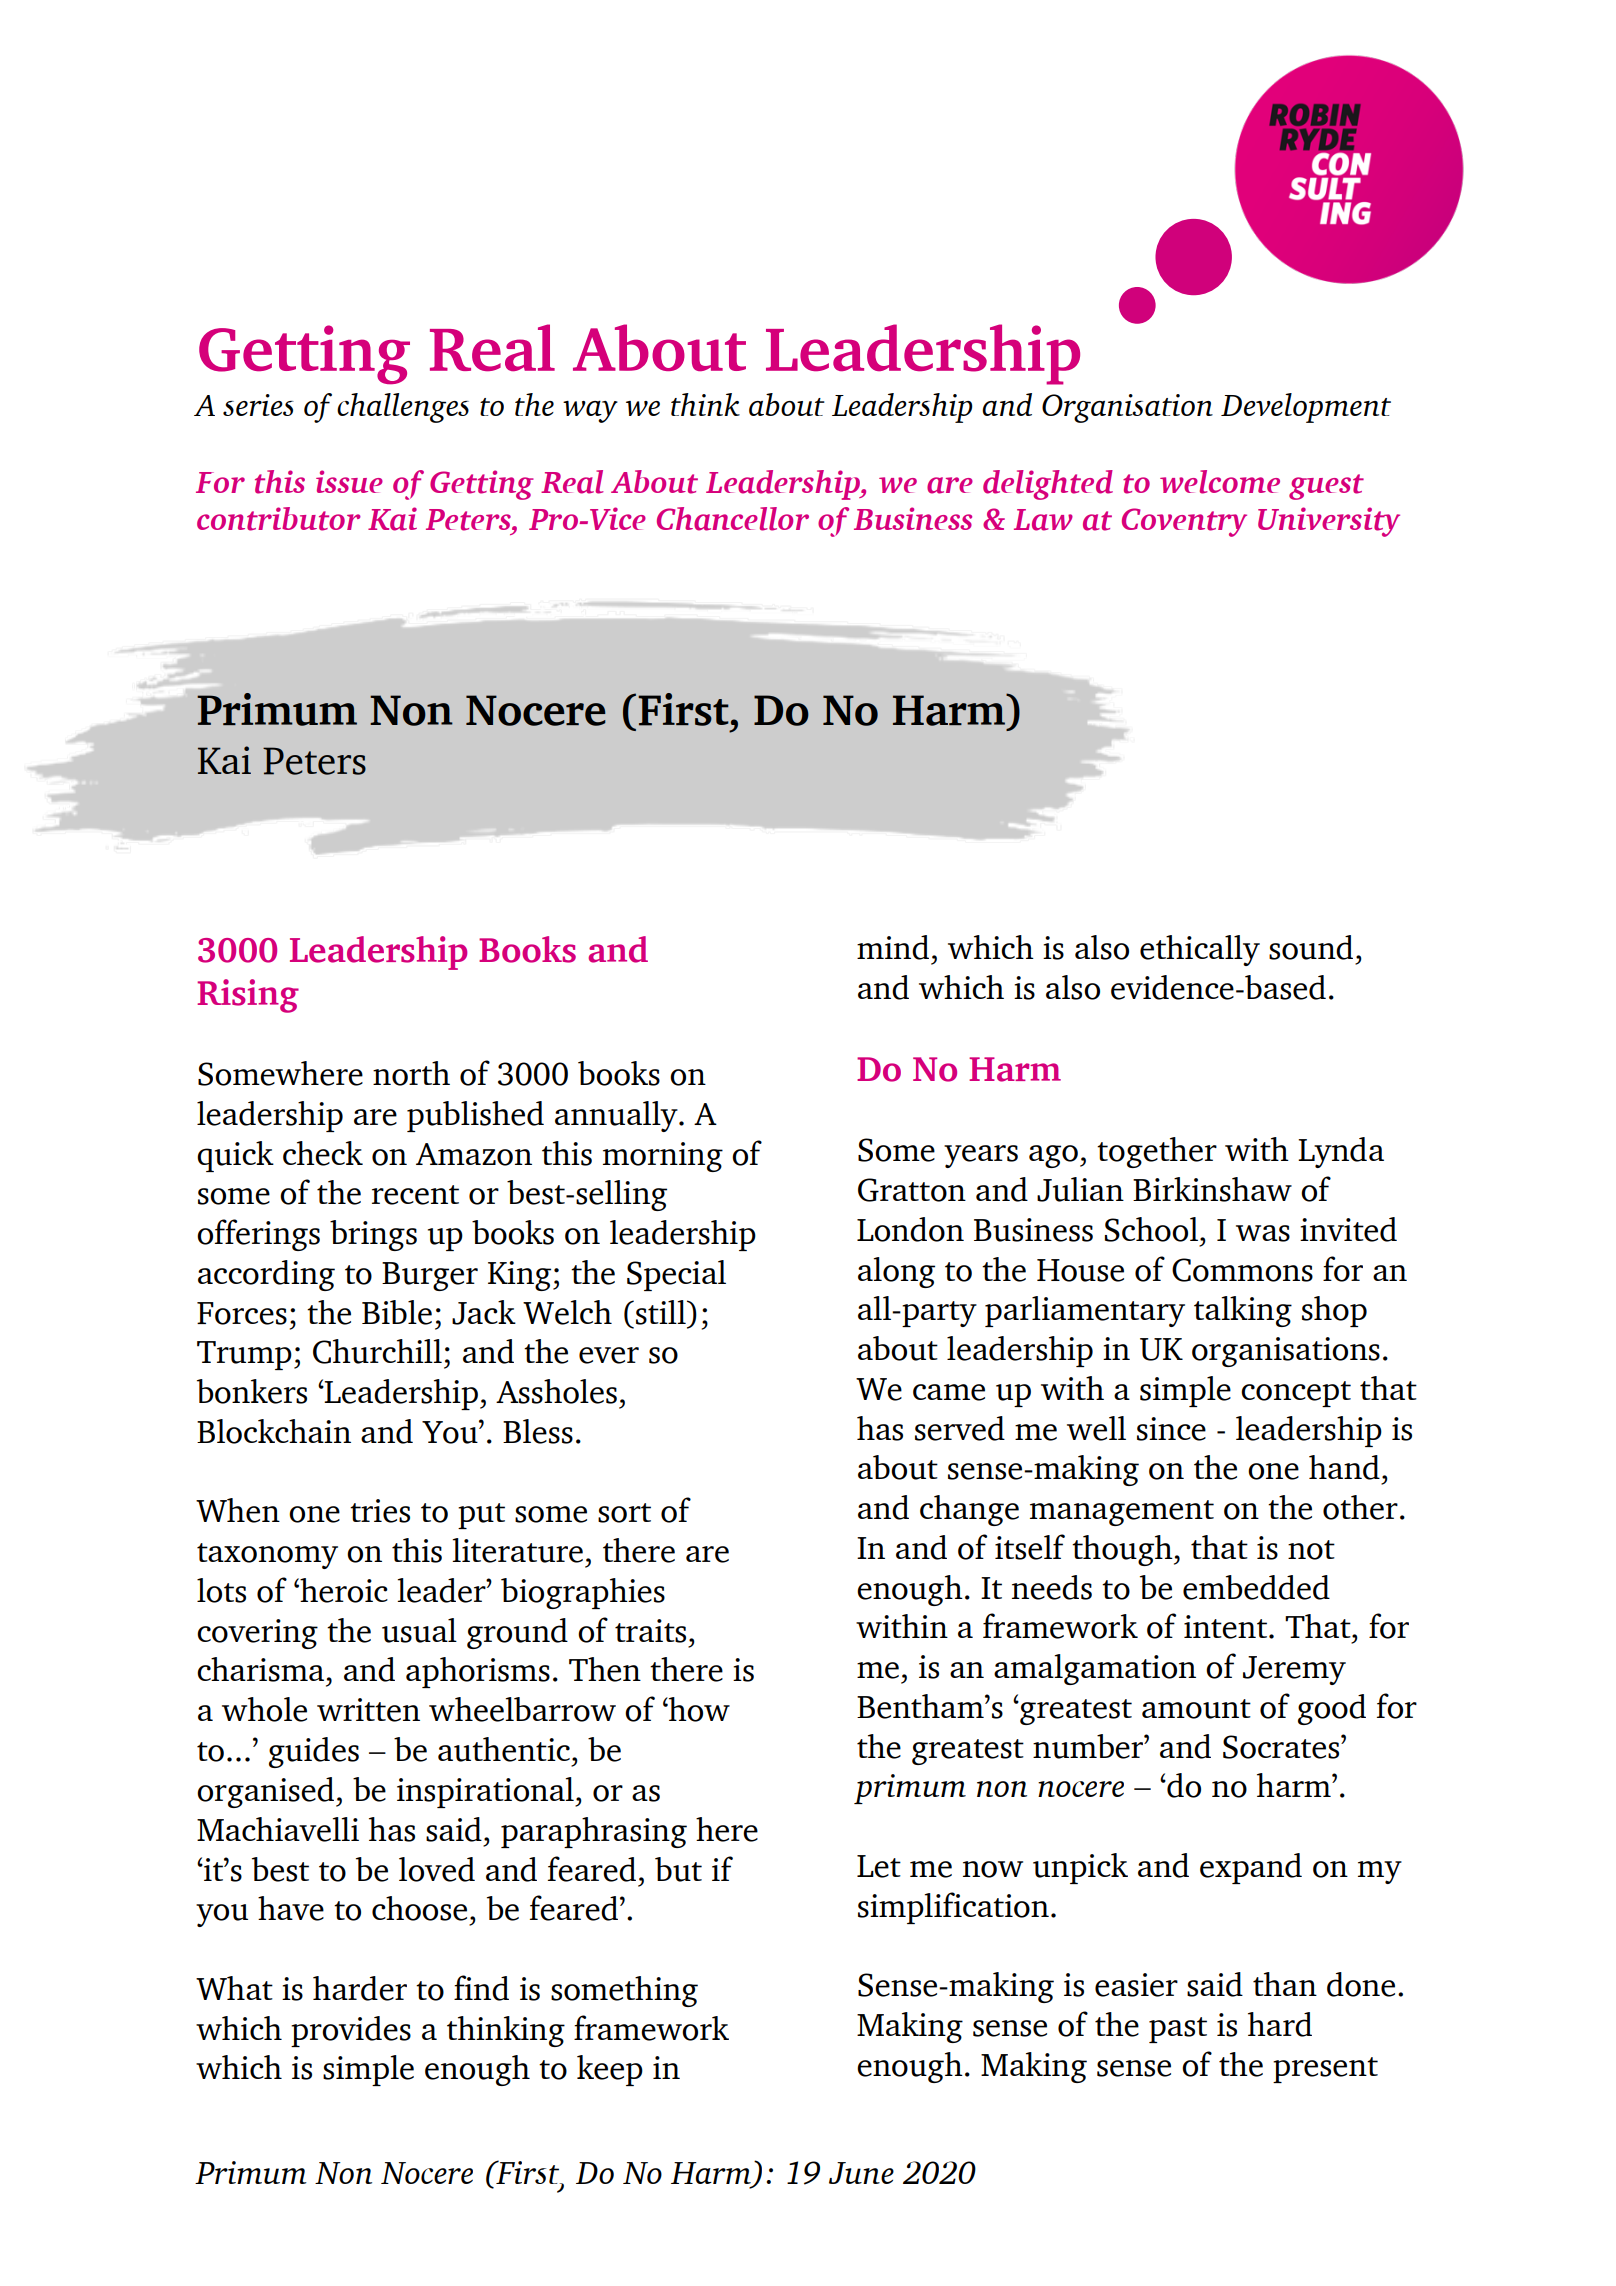  Describe the element at coordinates (351, 2031) in the document. I see `provides` at that location.
